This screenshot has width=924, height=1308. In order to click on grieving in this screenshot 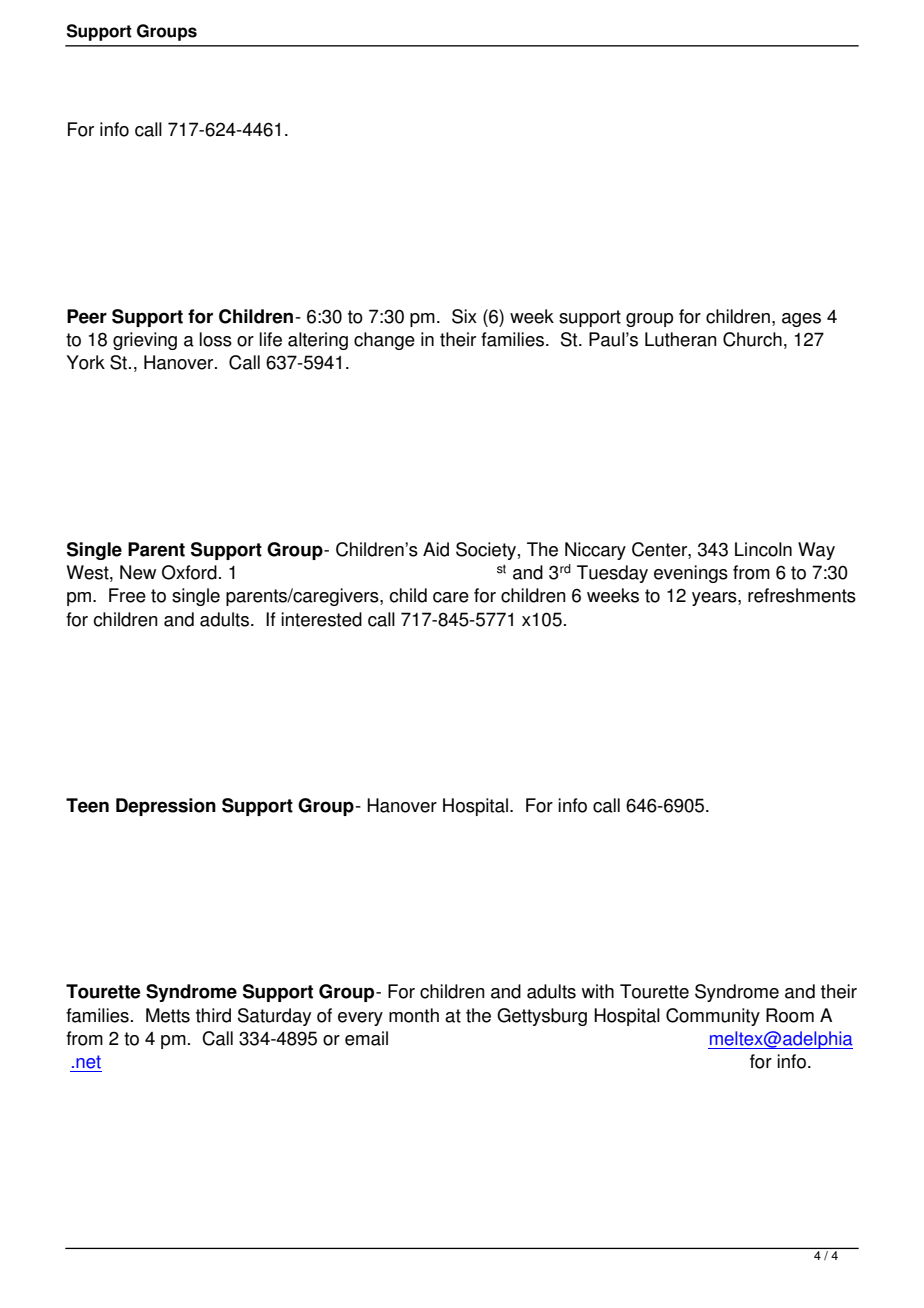, I will do `click(145, 341)`.
